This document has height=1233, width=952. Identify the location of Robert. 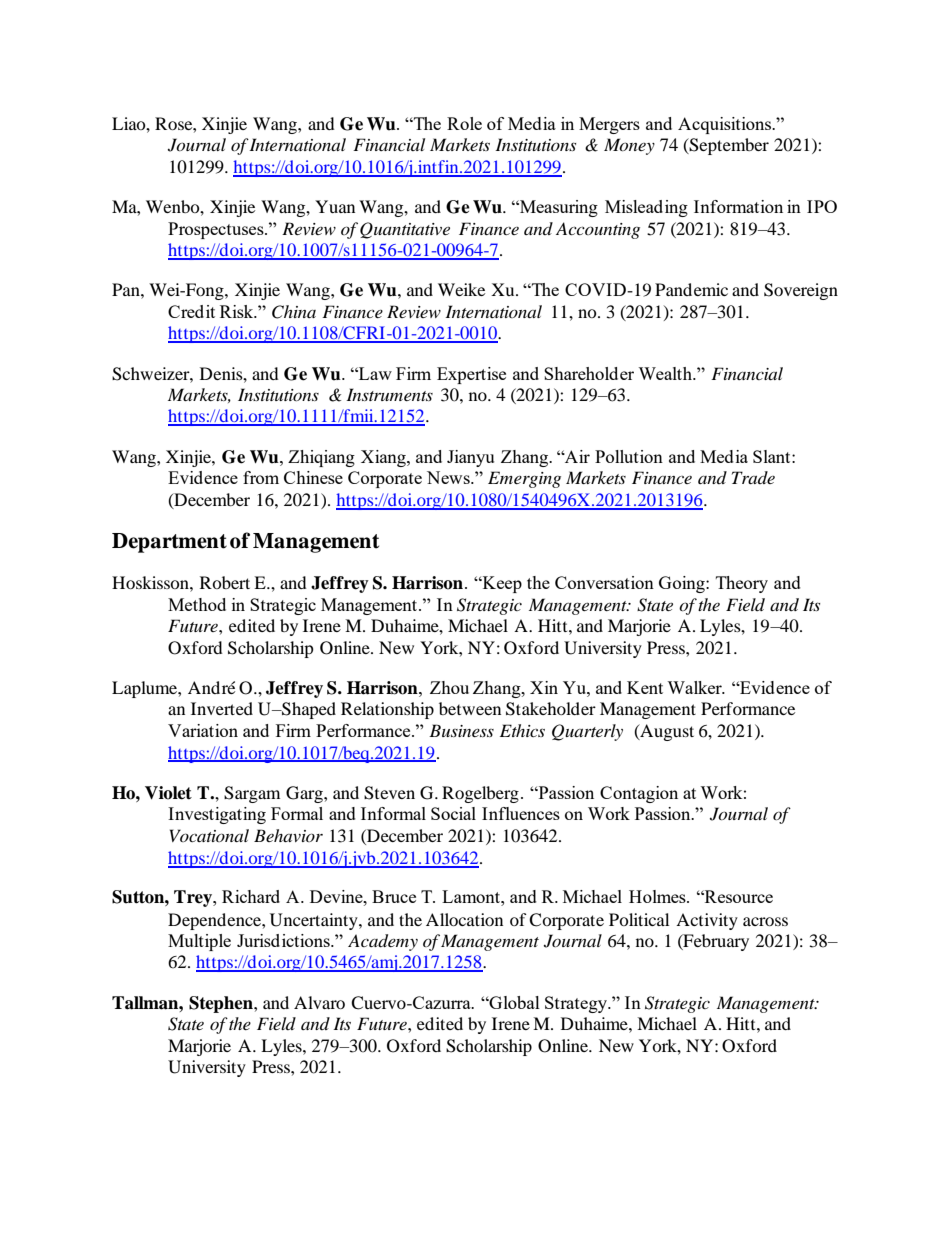
(225, 582).
